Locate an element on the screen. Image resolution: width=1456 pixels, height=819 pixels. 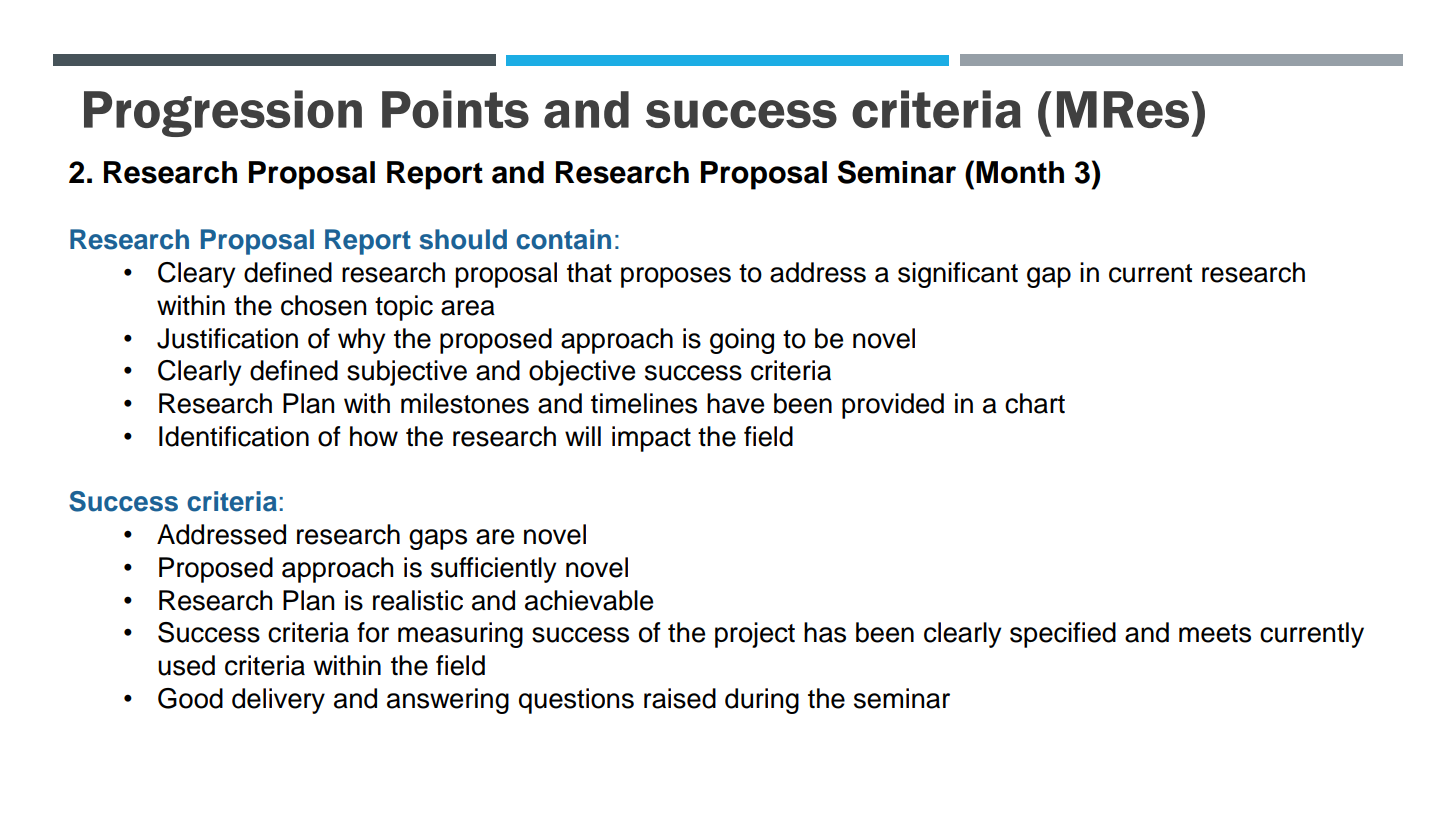
Points is located at coordinates (455, 109).
